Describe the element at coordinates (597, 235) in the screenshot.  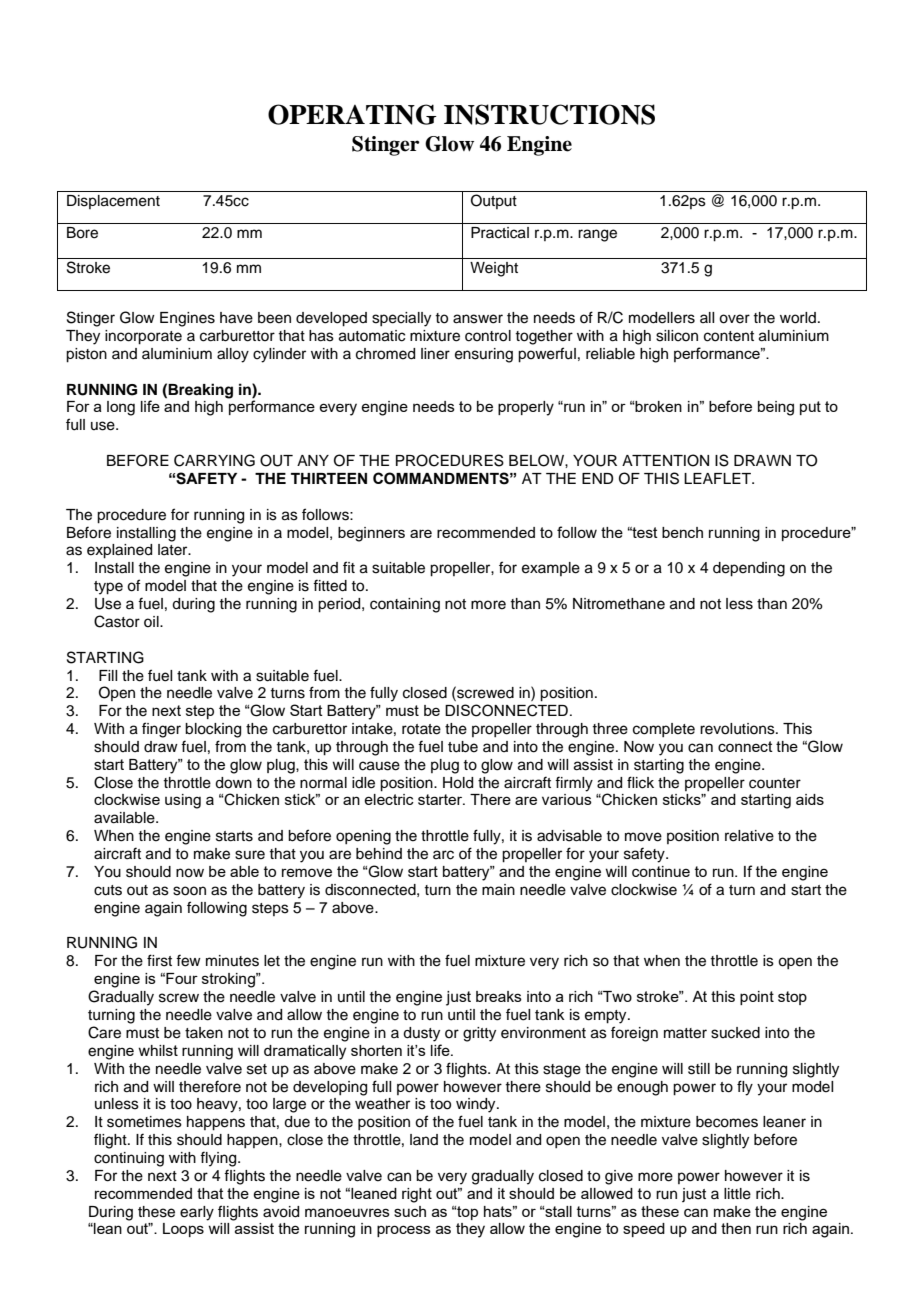
I see `range` at that location.
